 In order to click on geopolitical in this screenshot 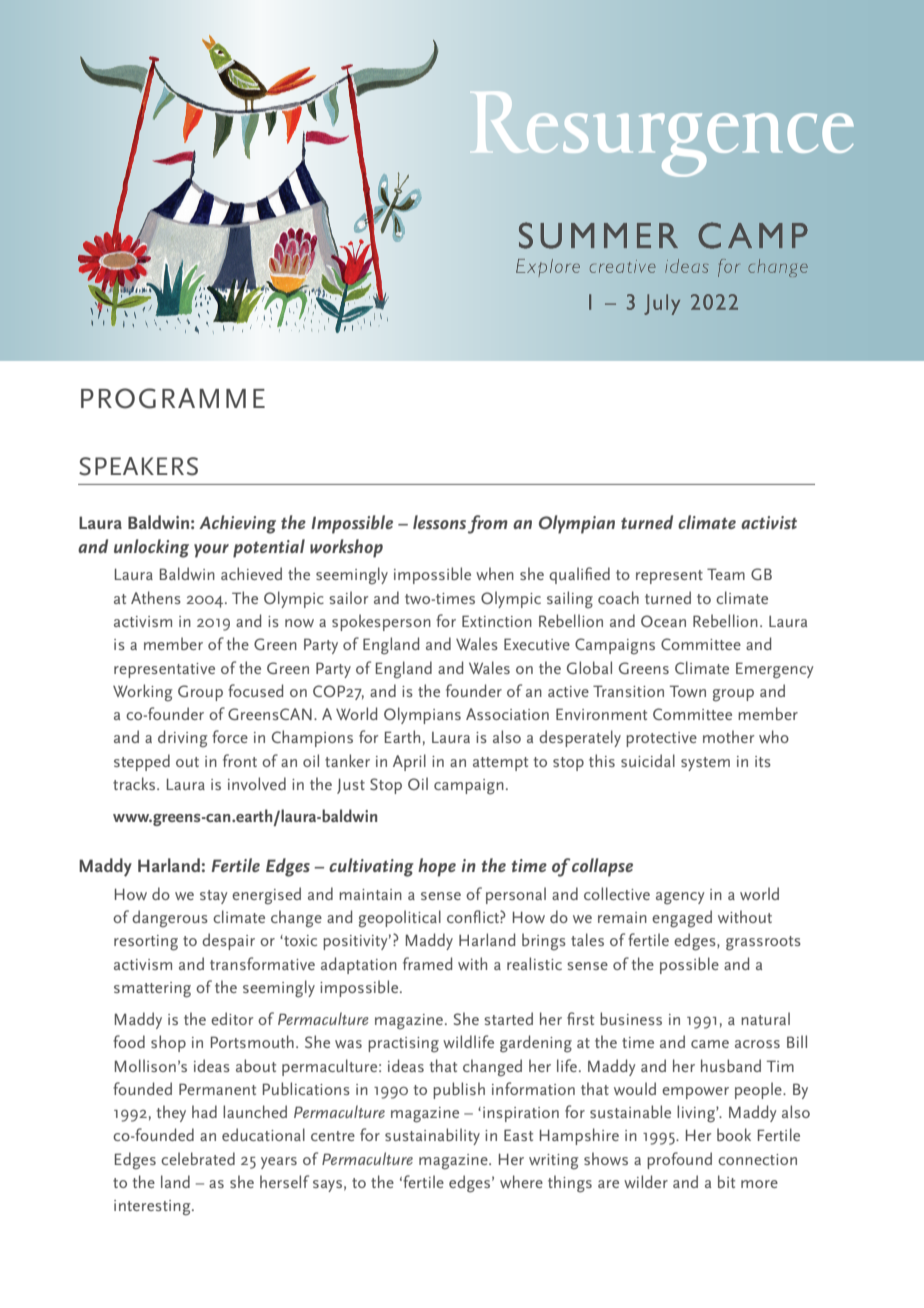, I will do `click(400, 919)`.
